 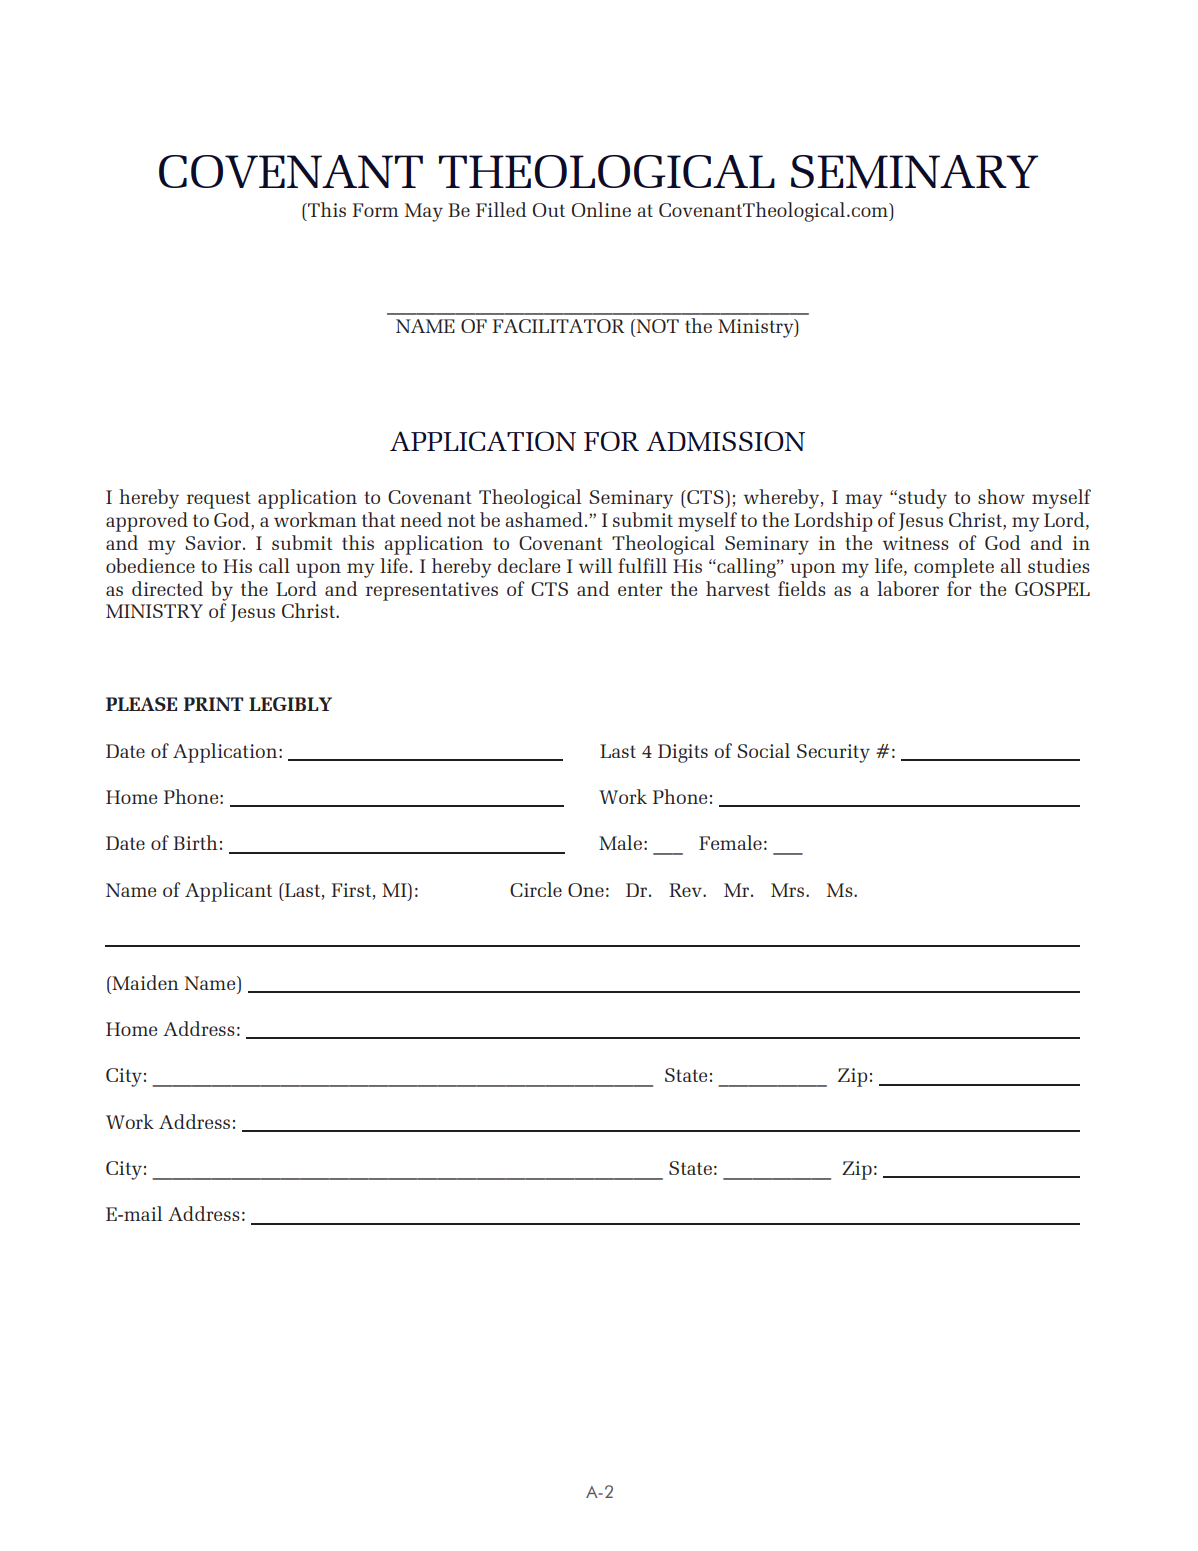 I want to click on laborer, so click(x=908, y=588).
